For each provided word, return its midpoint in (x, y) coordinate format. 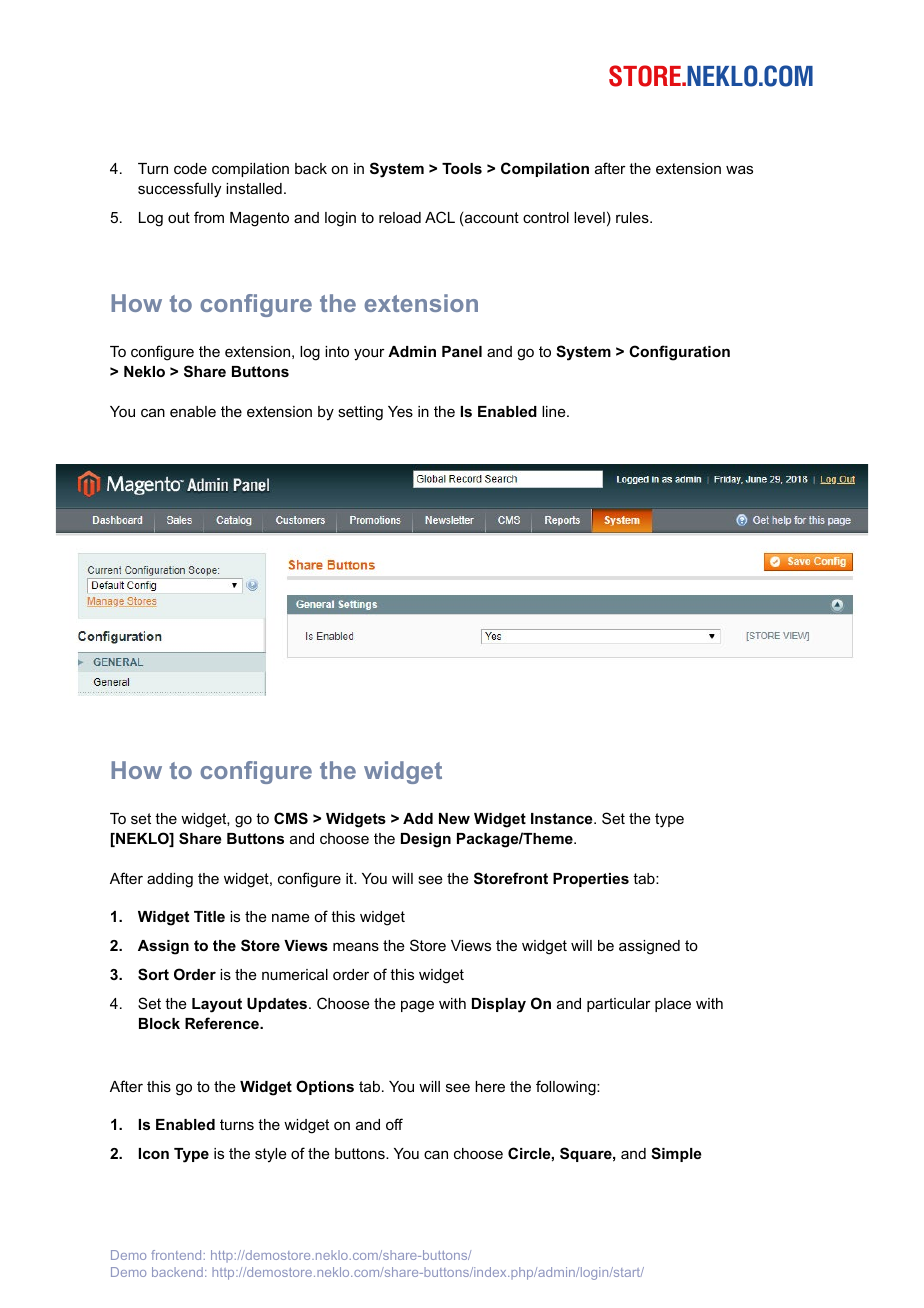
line (555, 411)
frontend (176, 1255)
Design (426, 840)
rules (633, 217)
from (209, 217)
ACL (440, 217)
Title (209, 916)
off (394, 1124)
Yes (400, 411)
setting (360, 413)
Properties (591, 880)
